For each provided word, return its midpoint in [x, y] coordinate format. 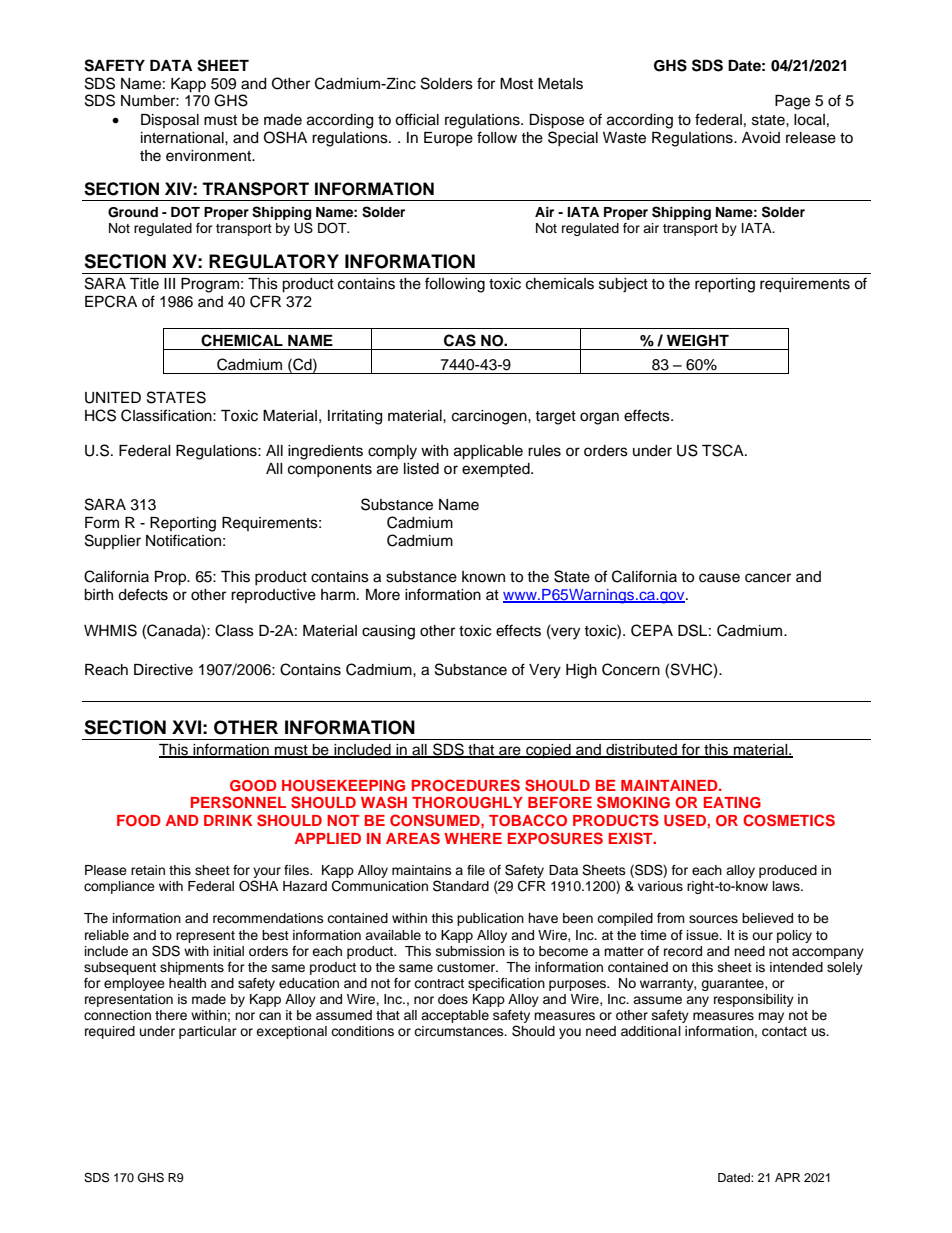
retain [148, 870]
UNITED [113, 398]
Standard [461, 886]
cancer [768, 578]
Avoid [761, 138]
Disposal [170, 121]
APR [787, 1177]
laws [787, 886]
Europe [448, 139]
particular [208, 1032]
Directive [163, 670]
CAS [460, 340]
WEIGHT [698, 341]
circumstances [460, 1031]
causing [388, 632]
